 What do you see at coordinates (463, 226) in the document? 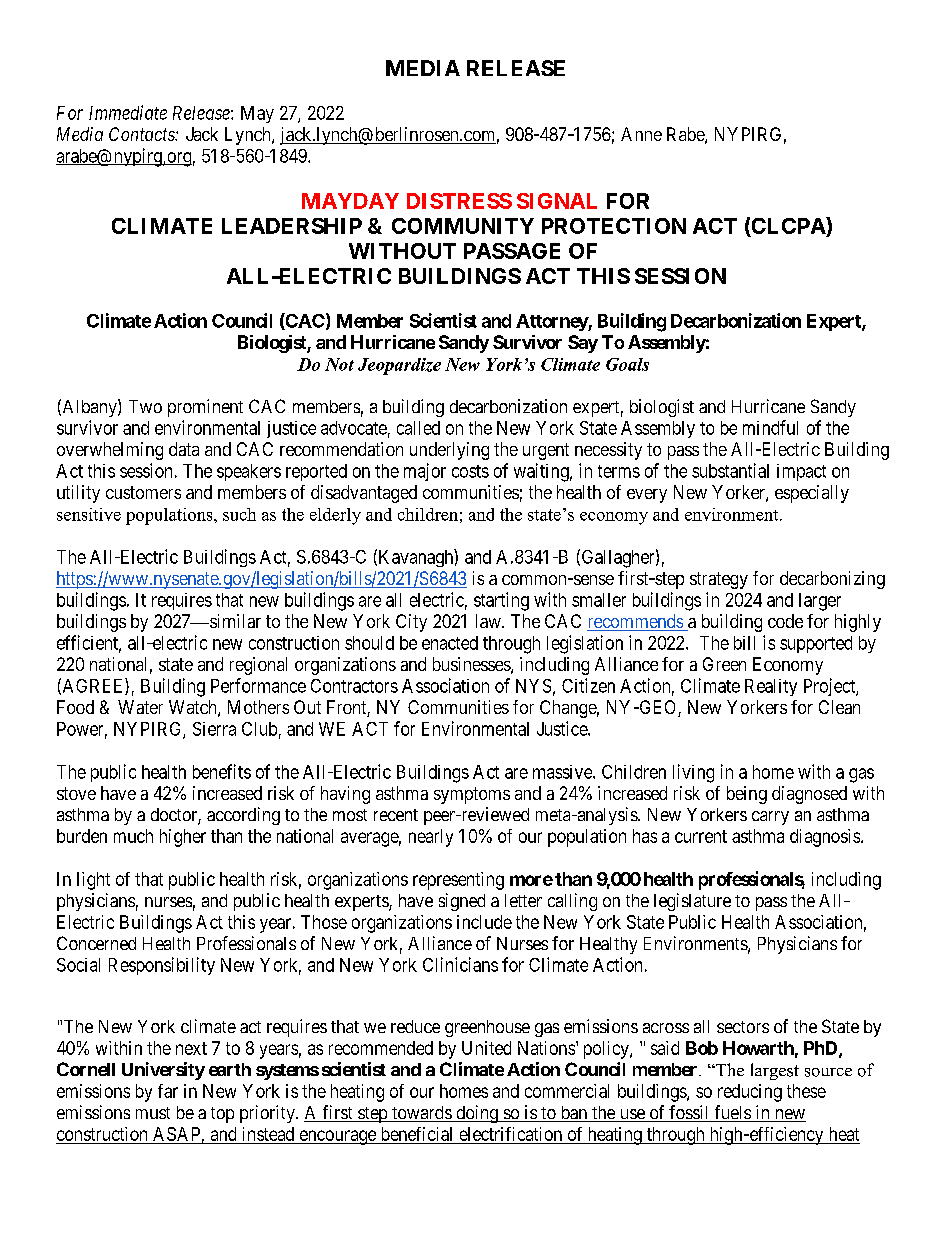
I see `COMMUNITY` at bounding box center [463, 226].
